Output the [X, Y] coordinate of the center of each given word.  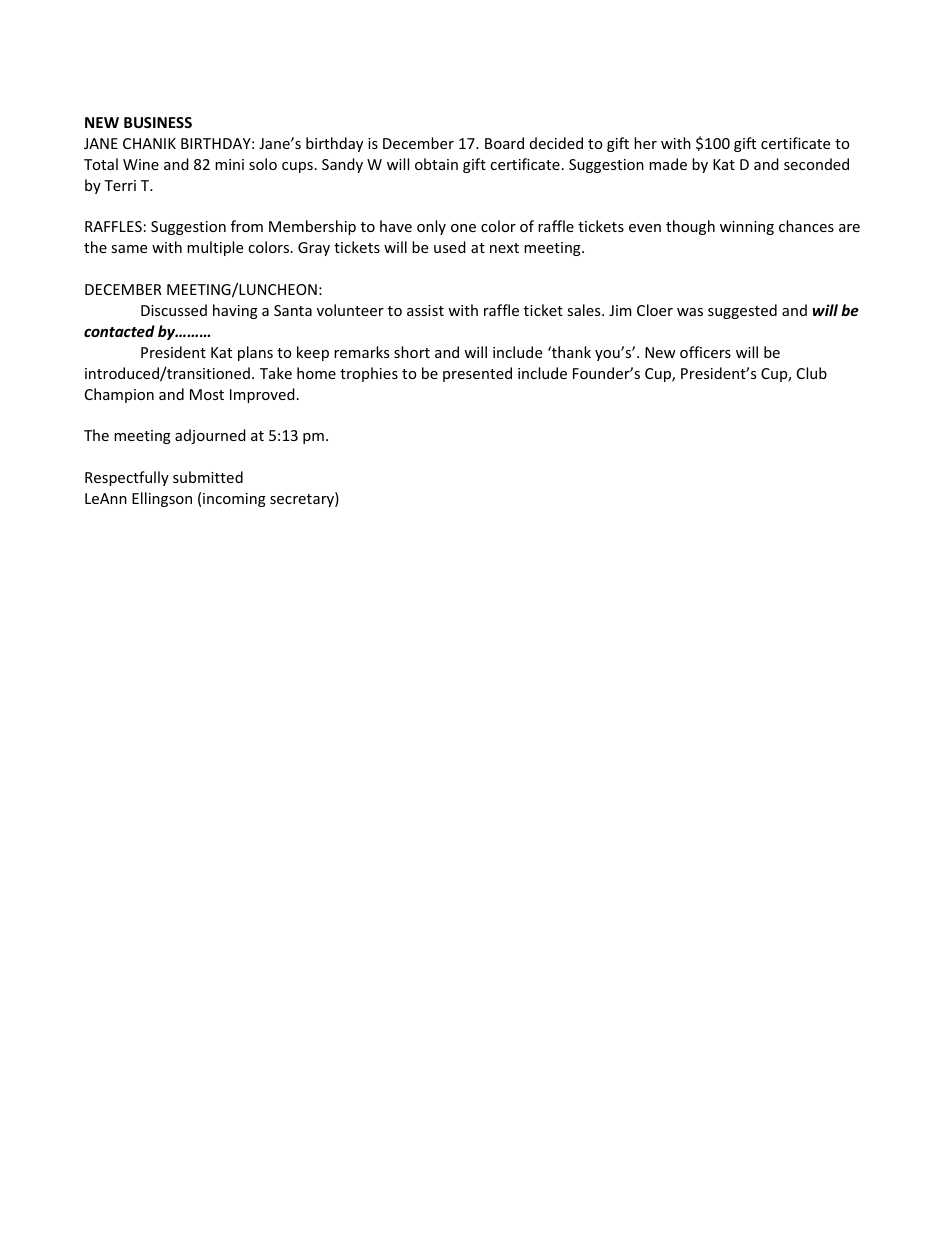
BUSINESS [158, 122]
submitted [208, 477]
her [645, 143]
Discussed [174, 310]
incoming [234, 500]
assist [425, 310]
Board [504, 143]
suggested [742, 311]
